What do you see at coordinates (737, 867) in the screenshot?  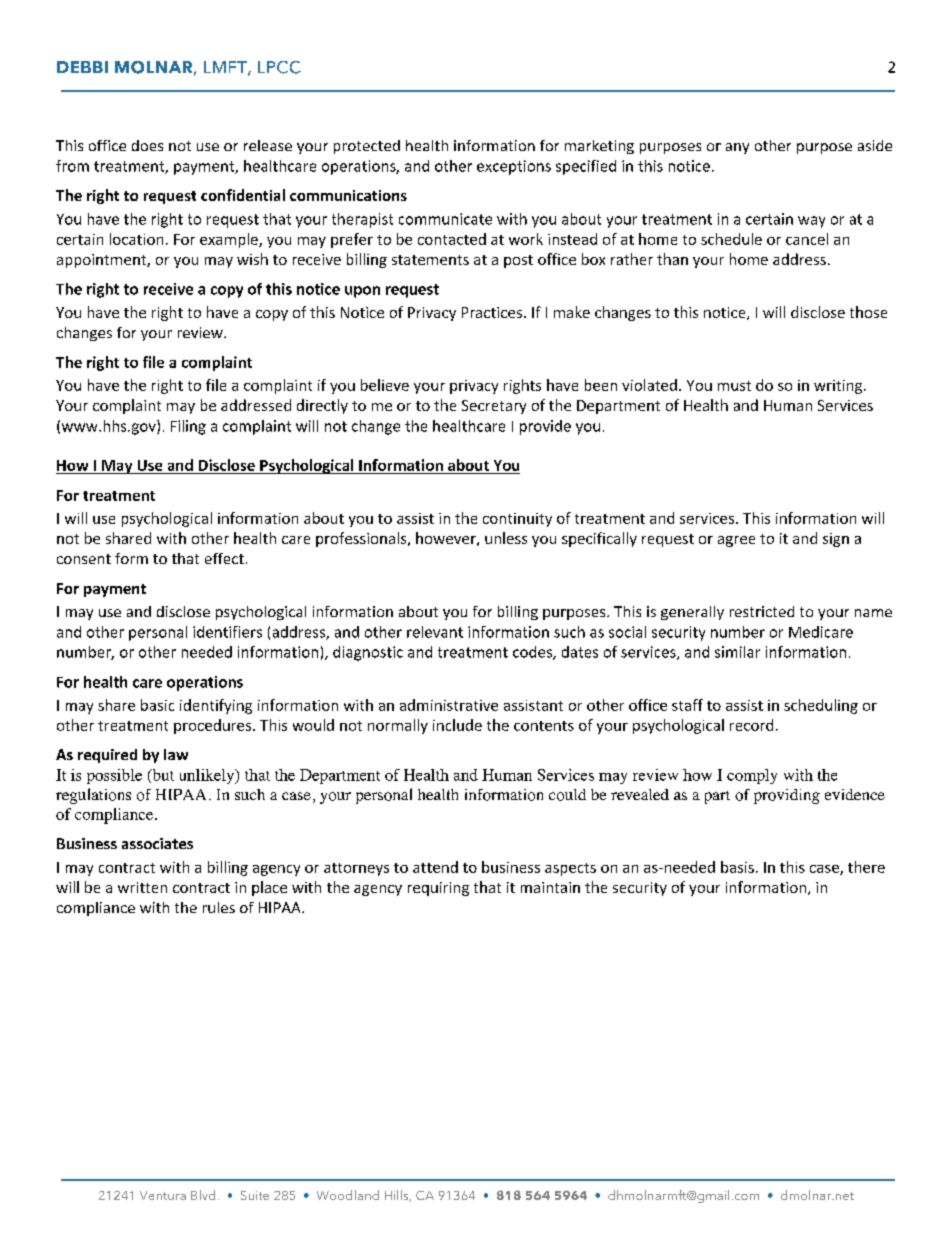 I see `basis` at bounding box center [737, 867].
